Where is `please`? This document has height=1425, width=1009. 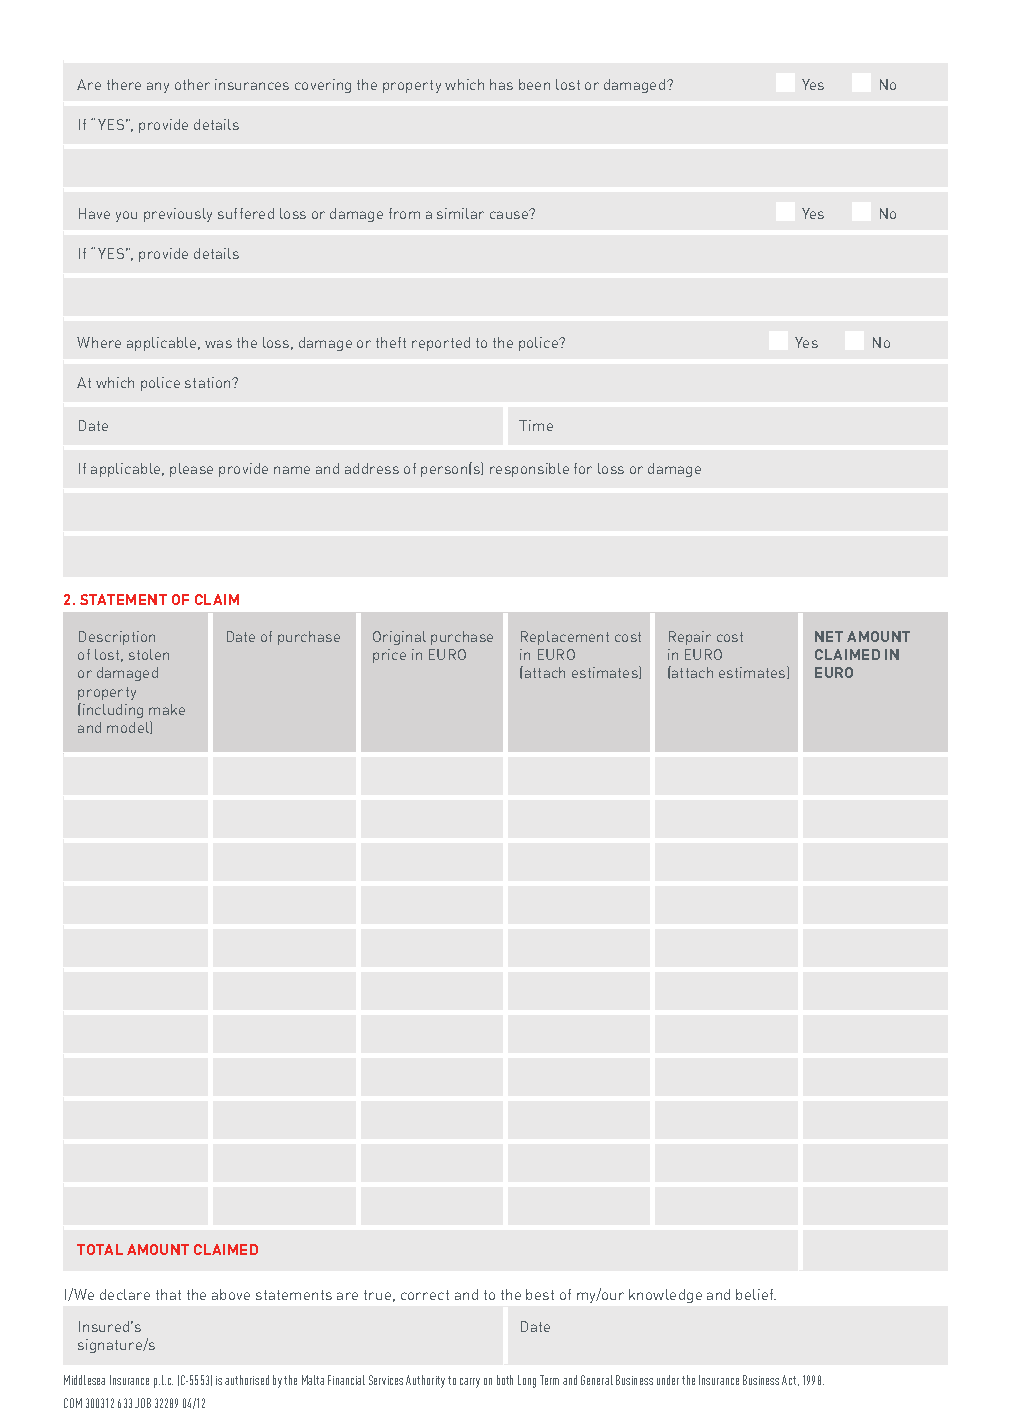
please is located at coordinates (191, 470).
